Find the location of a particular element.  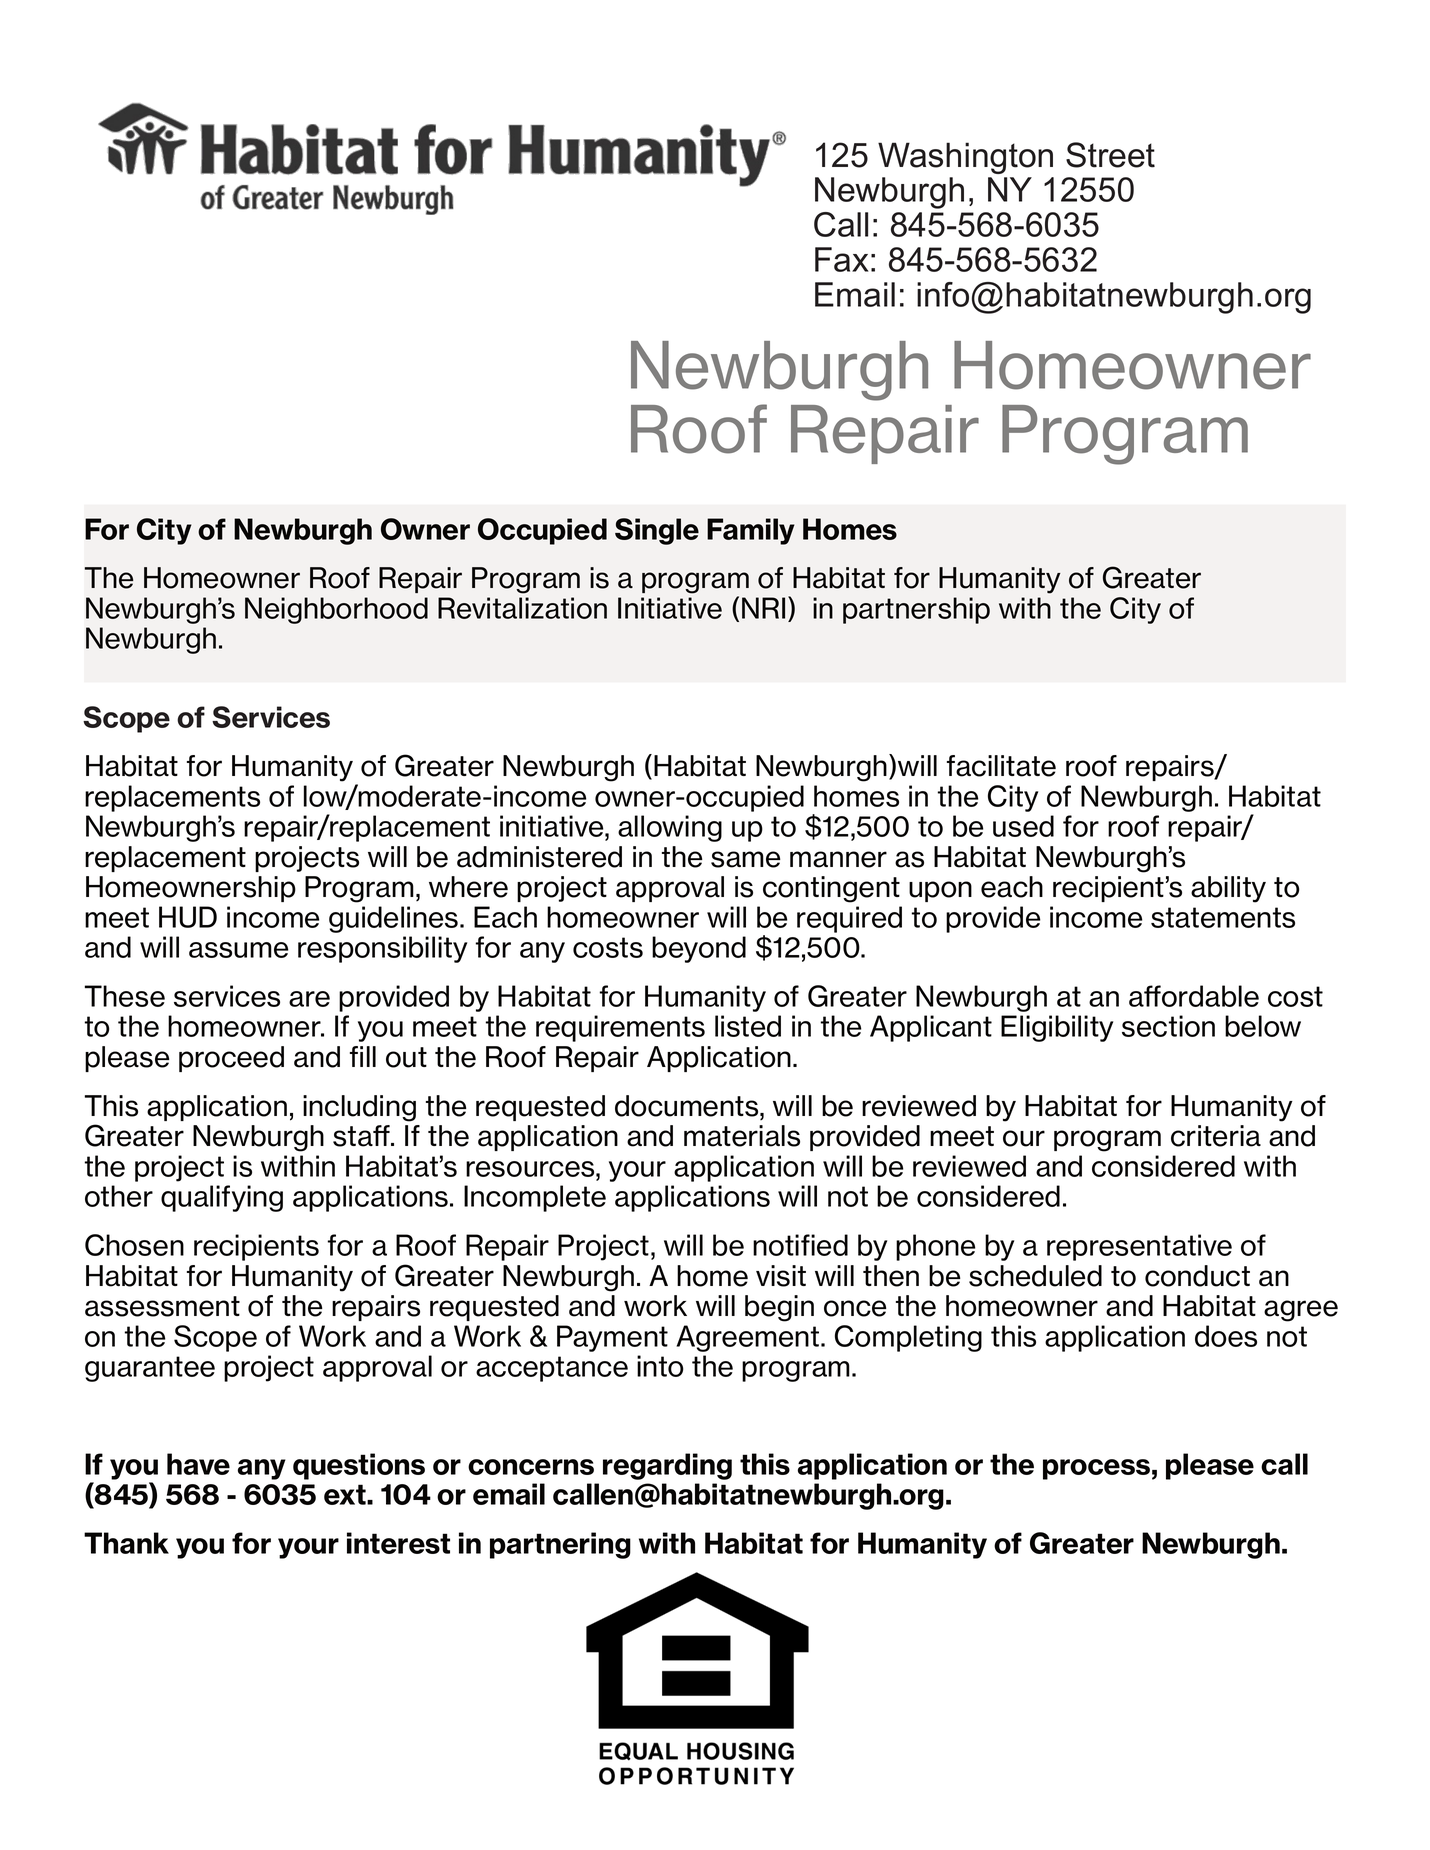

Washington is located at coordinates (965, 158).
